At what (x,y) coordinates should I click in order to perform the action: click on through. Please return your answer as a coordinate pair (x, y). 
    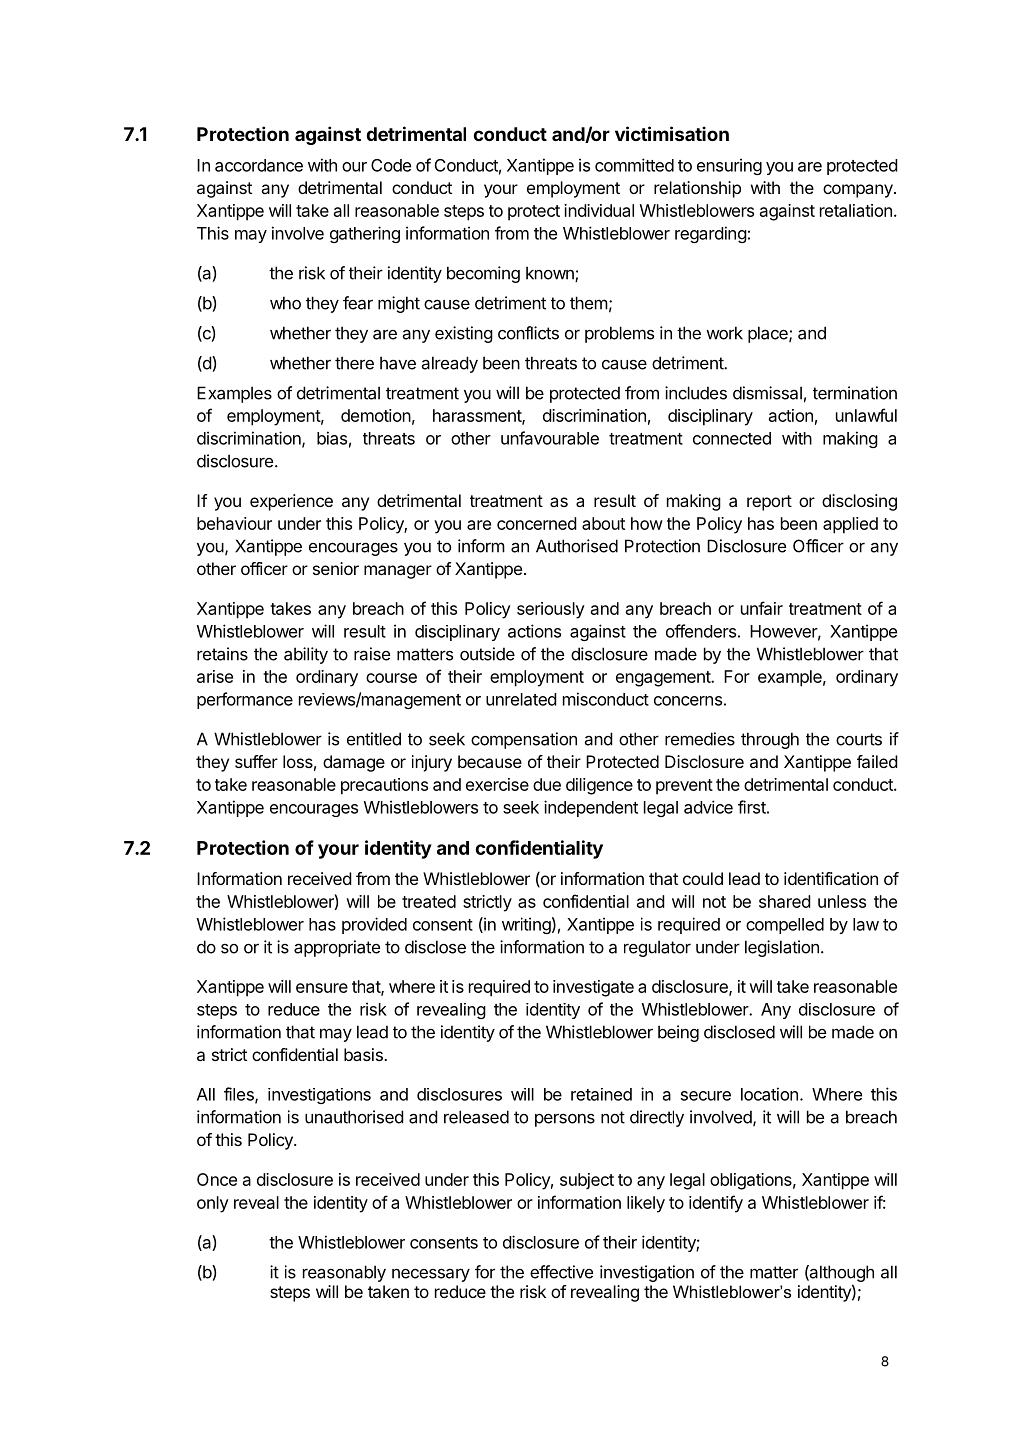
    Looking at the image, I should click on (770, 740).
